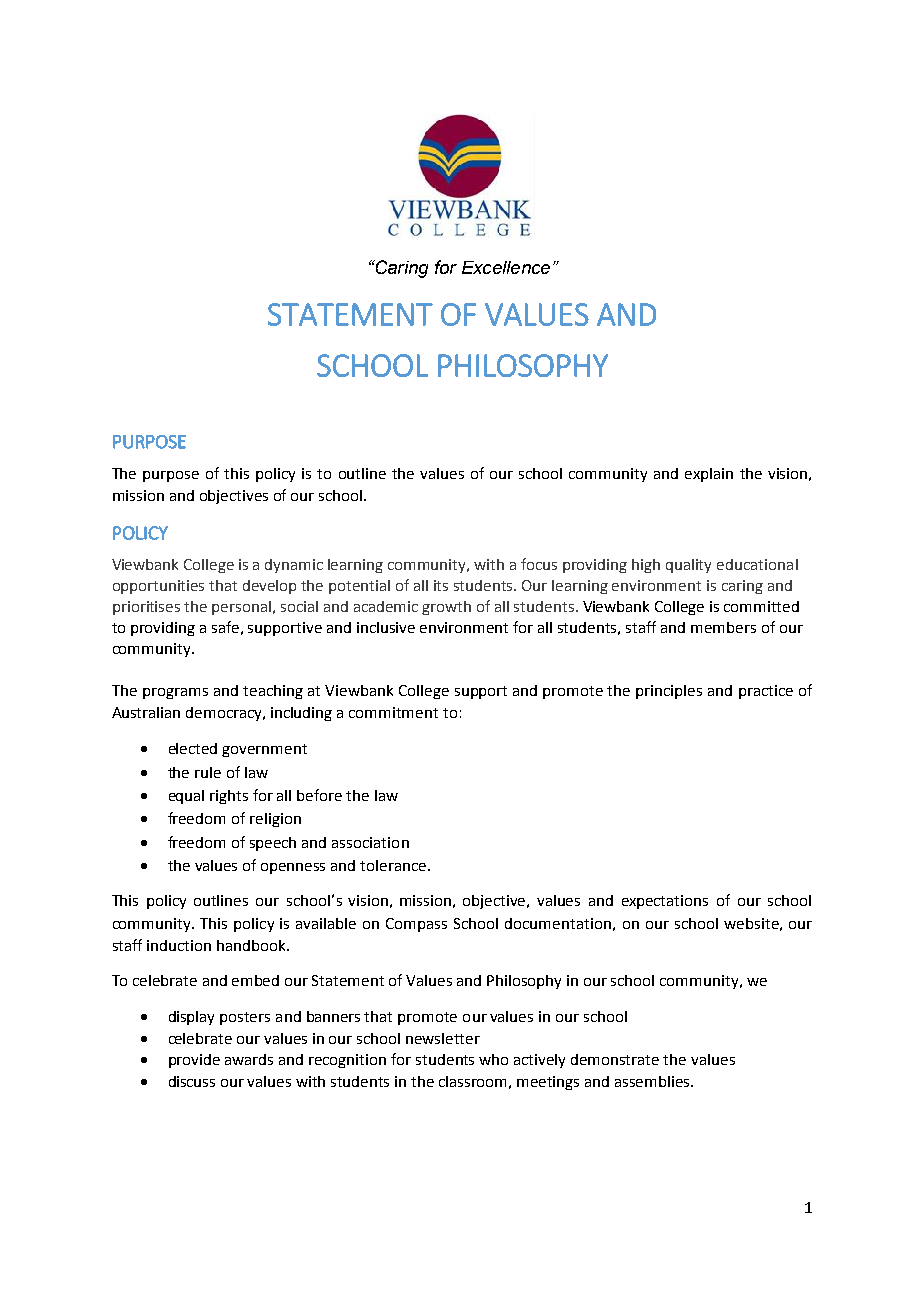  Describe the element at coordinates (669, 692) in the page. I see `principles` at that location.
